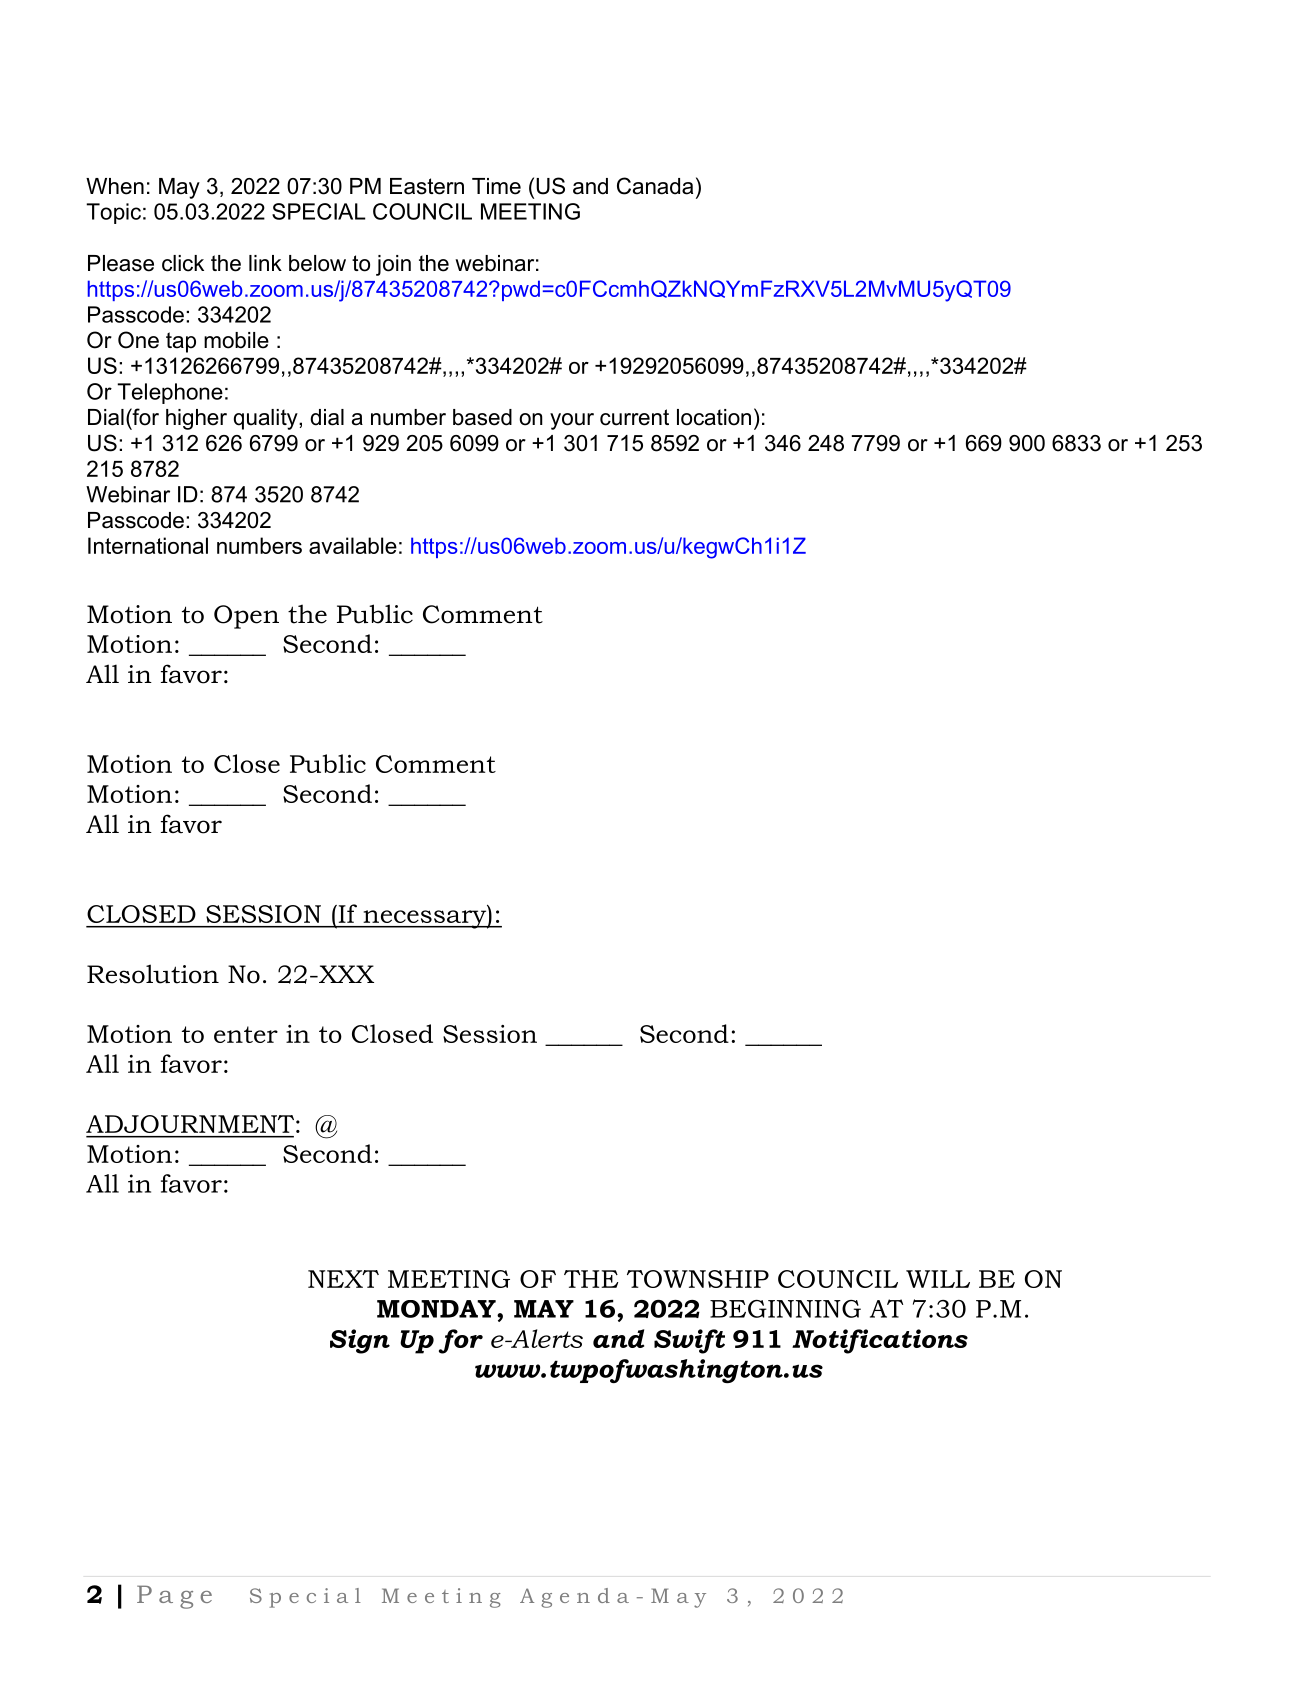  What do you see at coordinates (183, 263) in the screenshot?
I see `click` at bounding box center [183, 263].
